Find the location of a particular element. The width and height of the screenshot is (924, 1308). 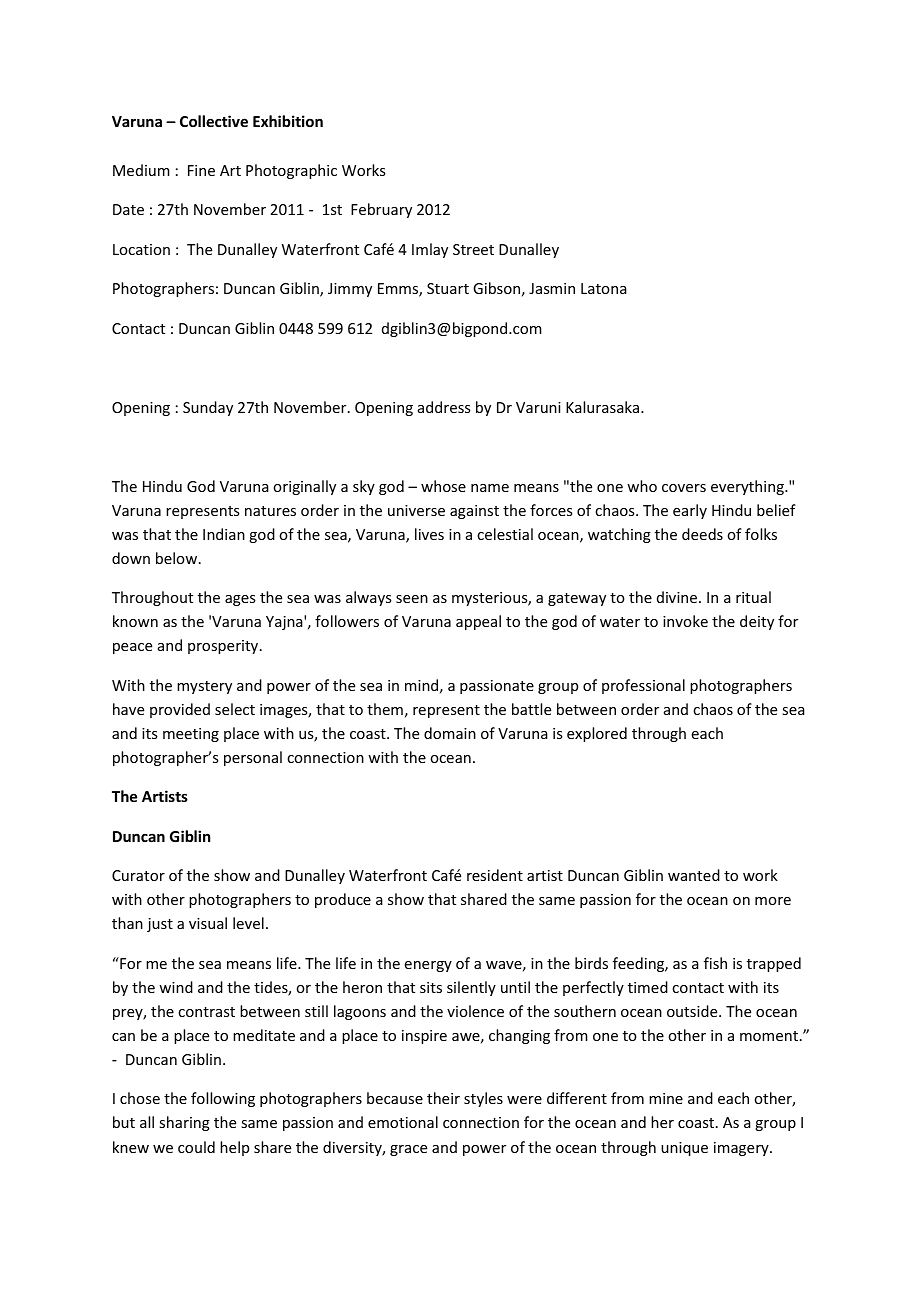

Latona is located at coordinates (604, 288).
